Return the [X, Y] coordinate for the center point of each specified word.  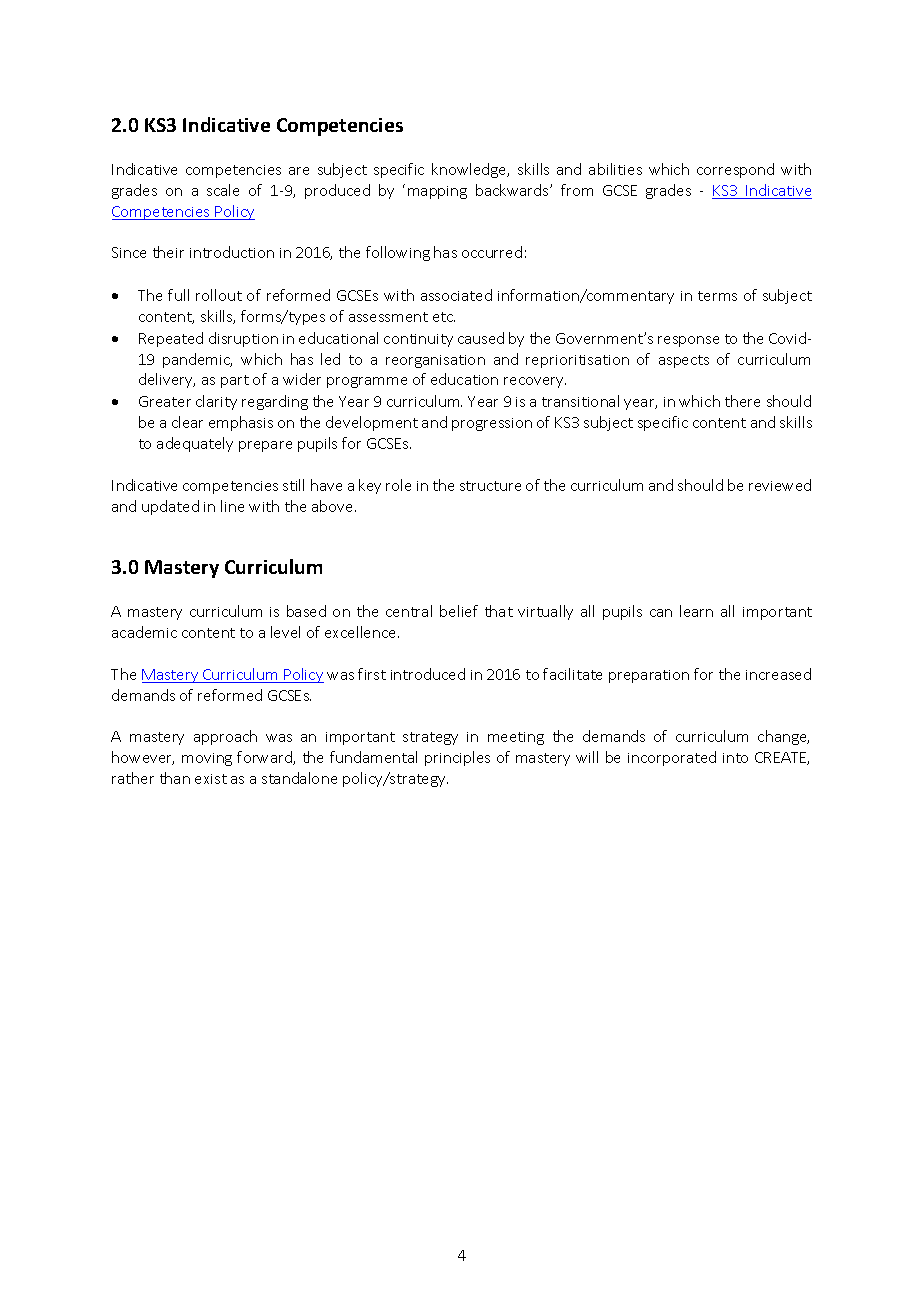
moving [207, 759]
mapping [437, 192]
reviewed [780, 485]
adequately [195, 444]
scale [223, 190]
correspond [735, 170]
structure [490, 486]
